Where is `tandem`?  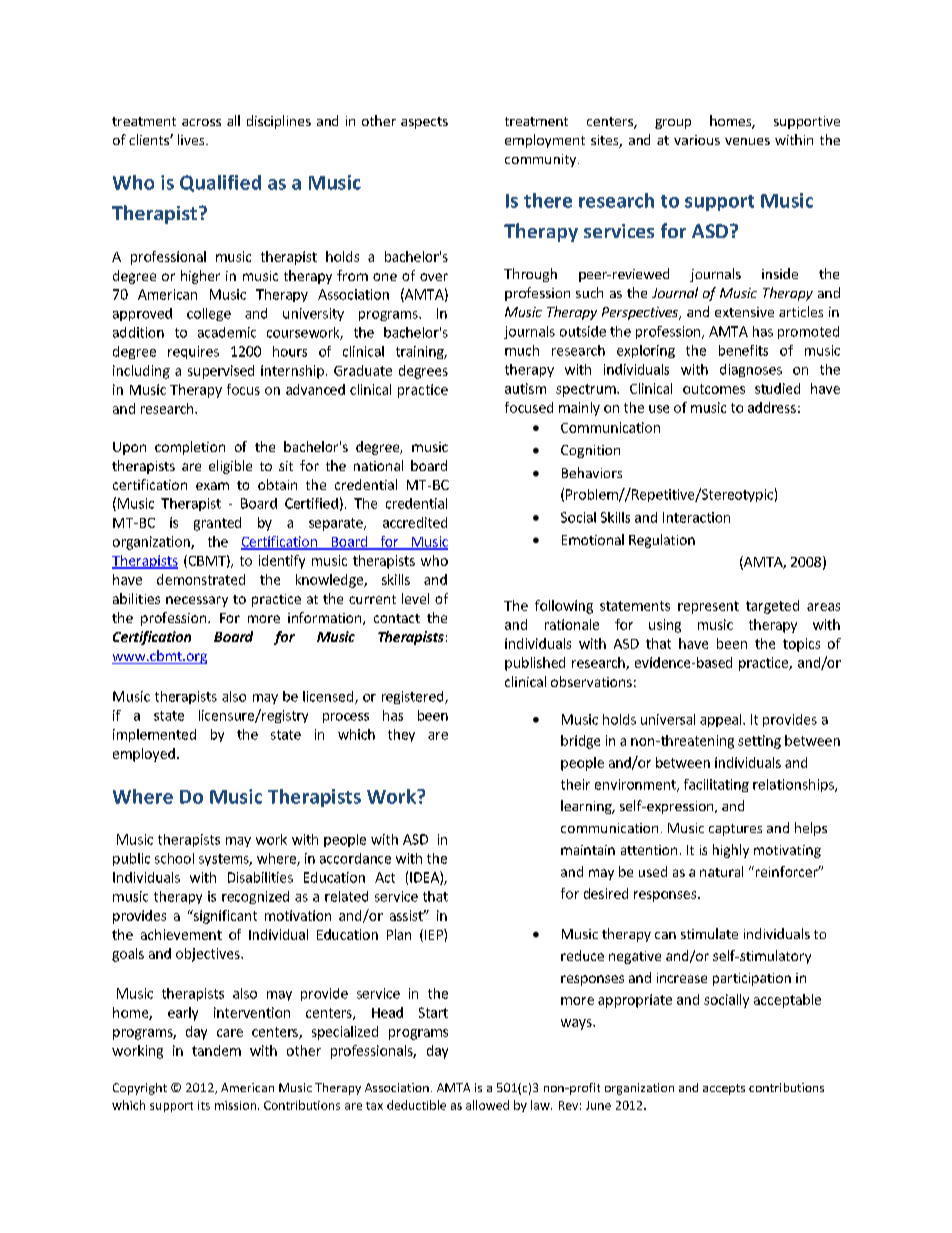 tandem is located at coordinates (216, 1050).
